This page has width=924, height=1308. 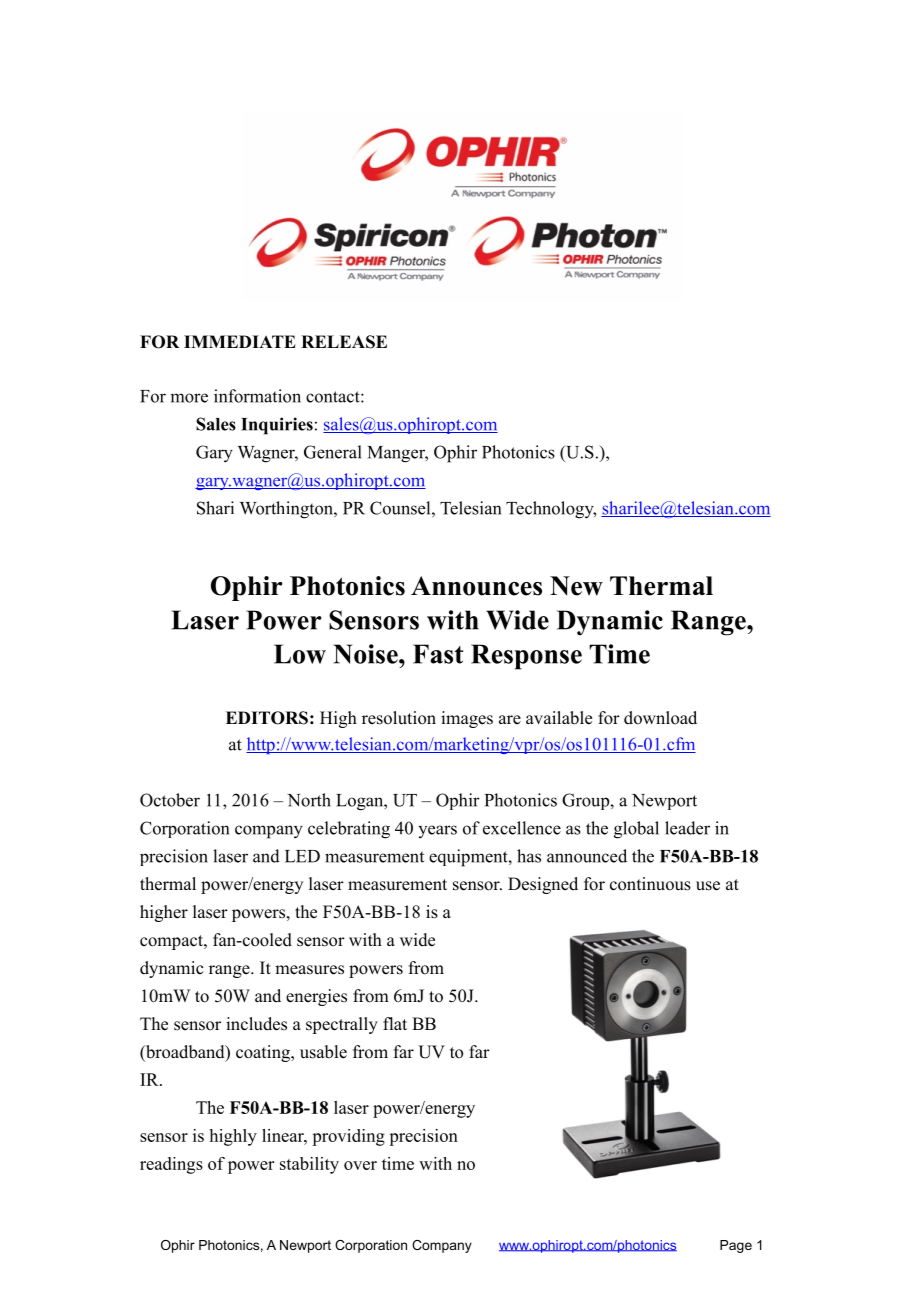 What do you see at coordinates (170, 800) in the page?
I see `October` at bounding box center [170, 800].
